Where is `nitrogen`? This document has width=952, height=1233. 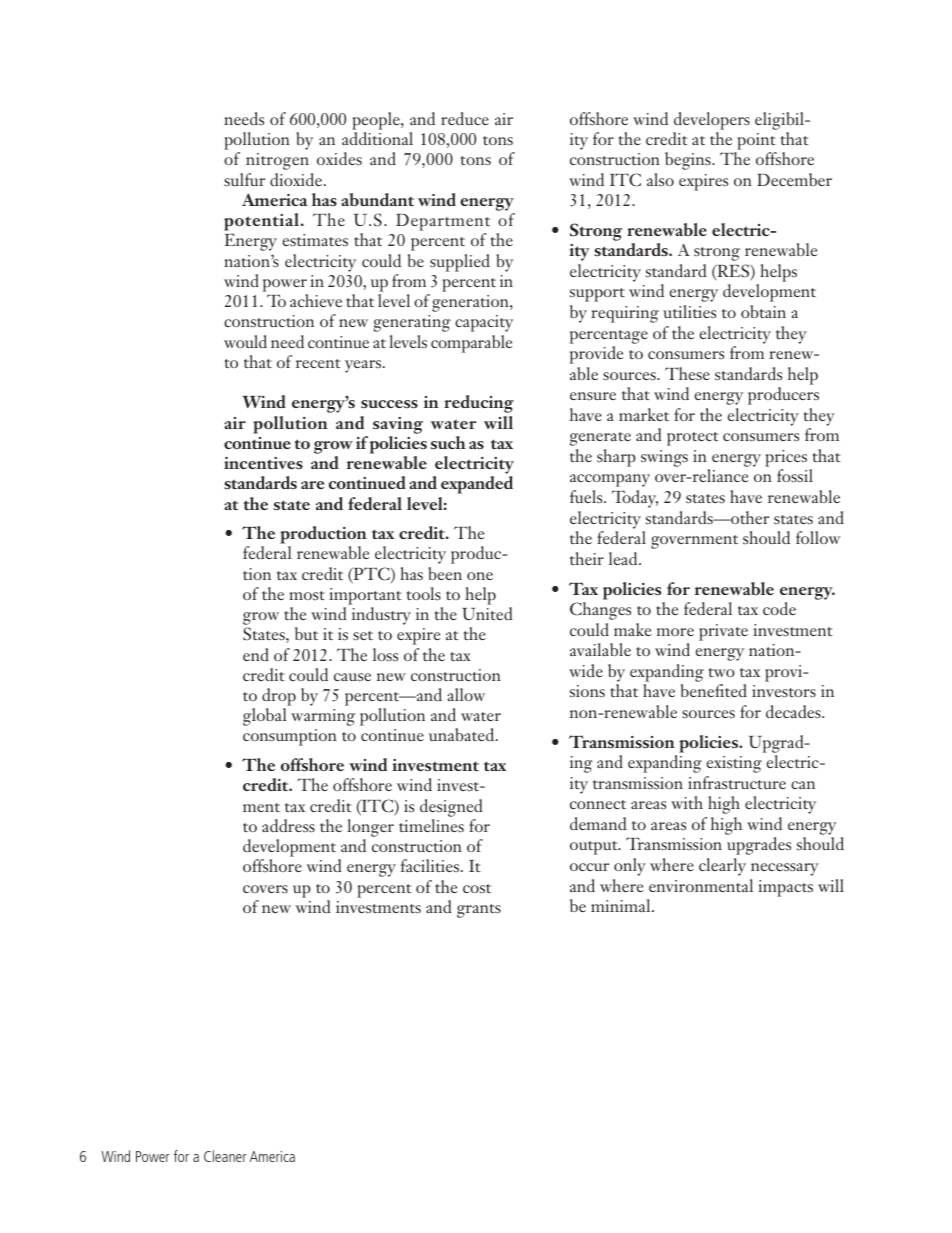 nitrogen is located at coordinates (277, 161).
